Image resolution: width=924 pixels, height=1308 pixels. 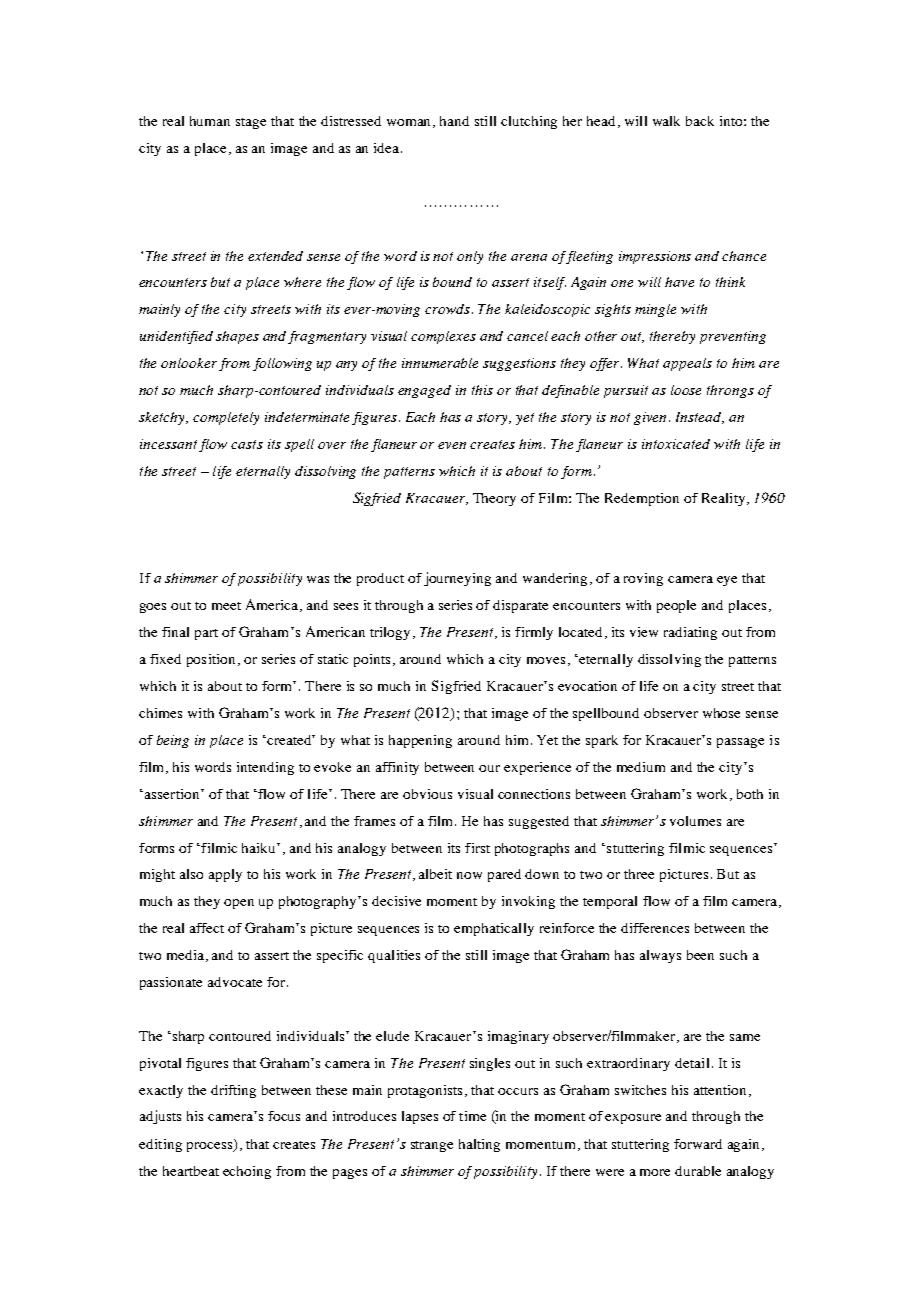 What do you see at coordinates (666, 121) in the image?
I see `walk` at bounding box center [666, 121].
